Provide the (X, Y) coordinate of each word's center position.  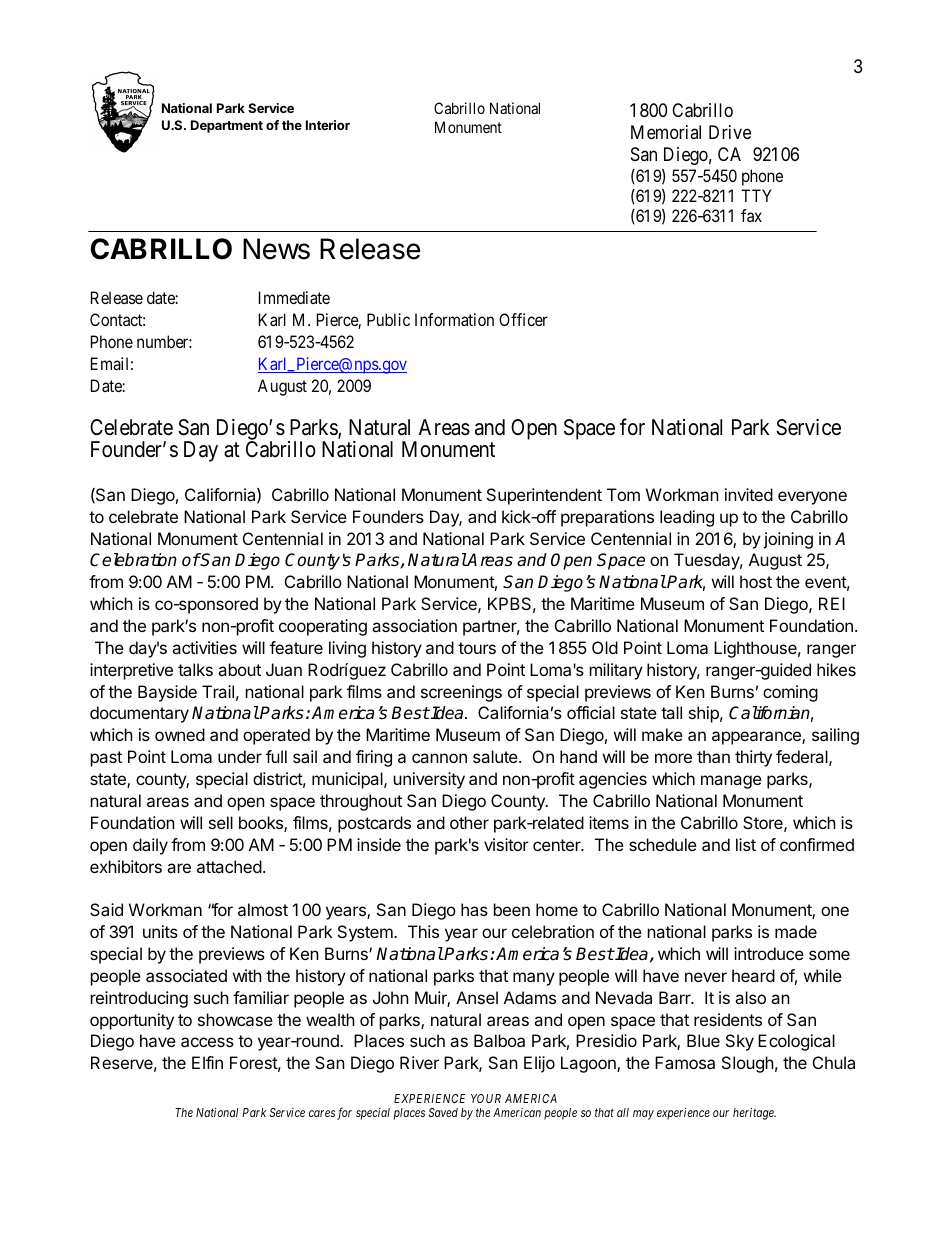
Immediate (294, 297)
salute (496, 756)
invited (749, 494)
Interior (328, 125)
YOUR (486, 1098)
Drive (730, 132)
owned (180, 734)
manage (731, 782)
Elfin (207, 1062)
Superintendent (544, 496)
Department (227, 126)
